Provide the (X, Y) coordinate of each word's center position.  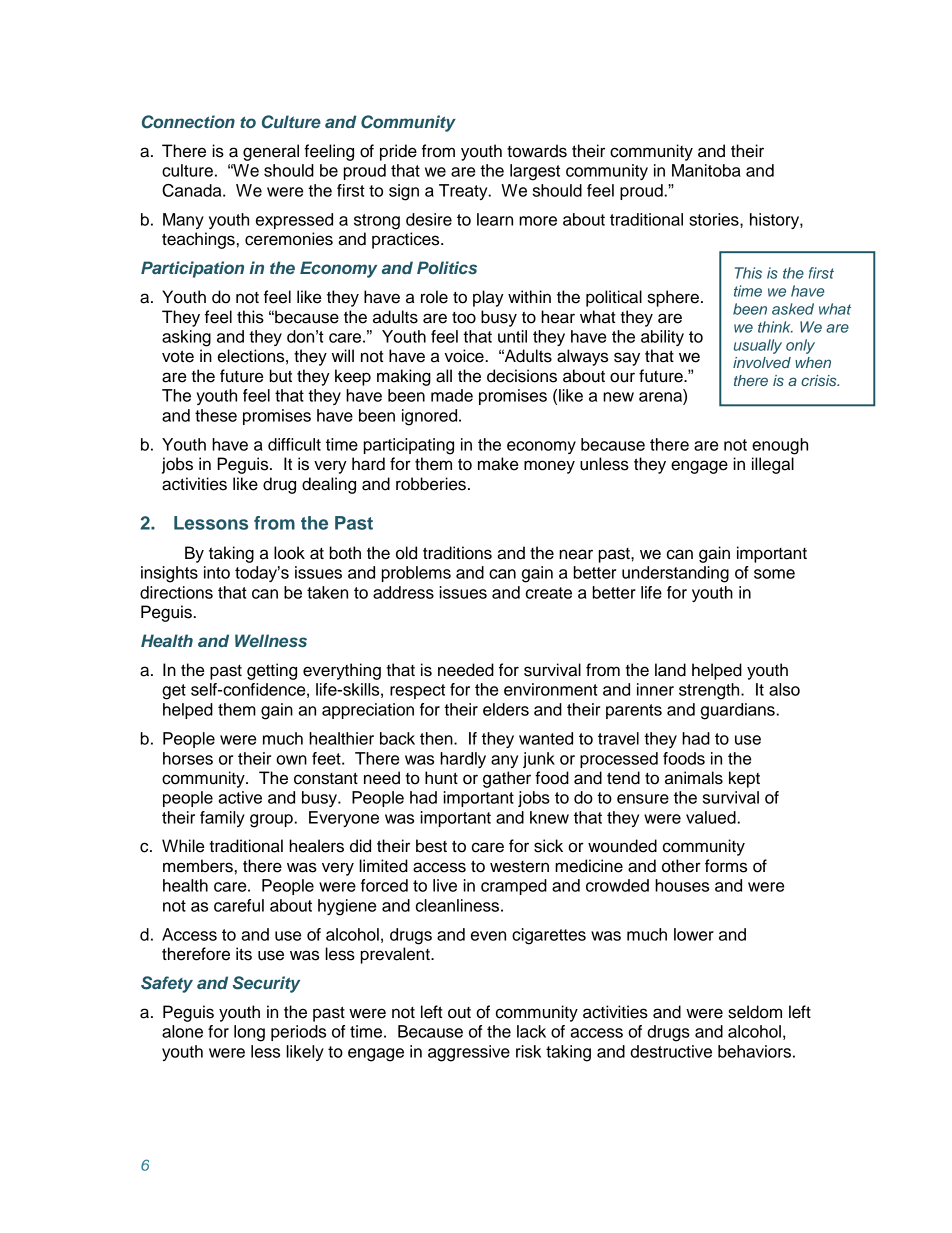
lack (531, 1031)
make (498, 464)
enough (780, 446)
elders (506, 709)
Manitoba (706, 170)
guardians (739, 711)
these (216, 415)
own (291, 760)
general (271, 152)
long (249, 1033)
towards (537, 151)
